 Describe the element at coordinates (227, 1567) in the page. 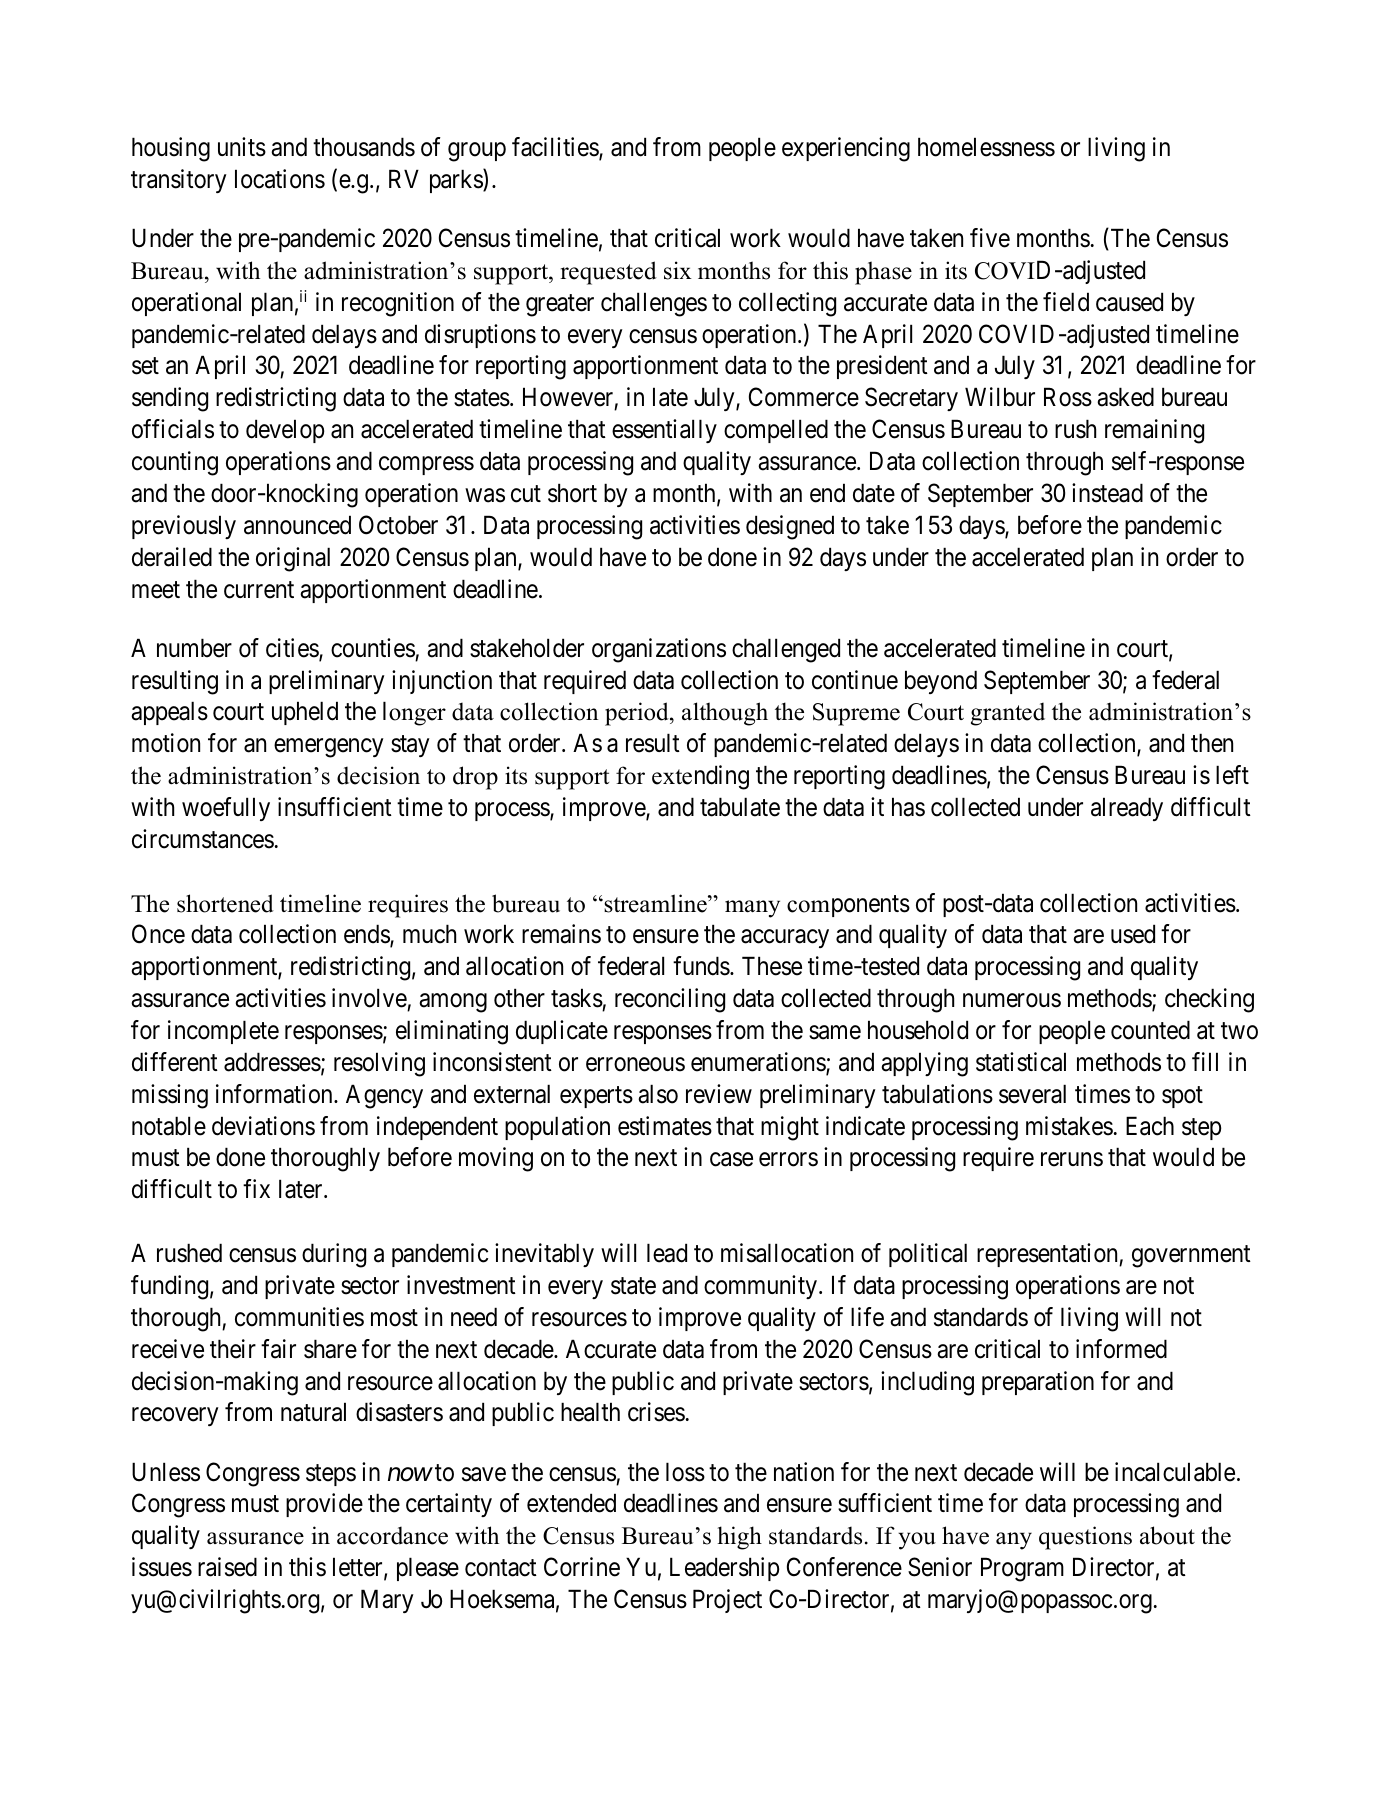

I see `raised` at that location.
